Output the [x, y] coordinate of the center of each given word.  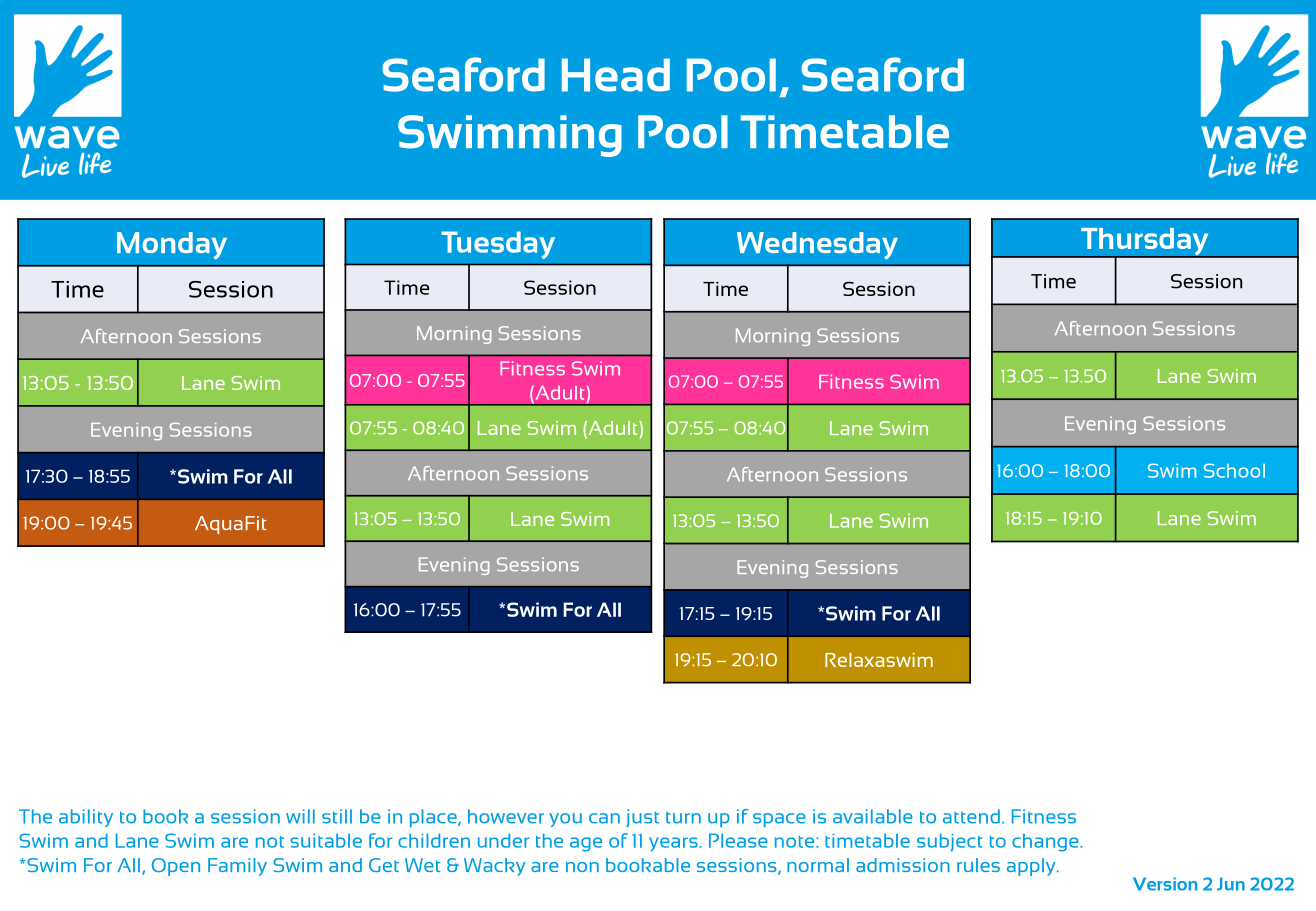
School [1234, 470]
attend [971, 816]
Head [616, 75]
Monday [172, 246]
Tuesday [498, 245]
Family [237, 867]
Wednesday [817, 246]
